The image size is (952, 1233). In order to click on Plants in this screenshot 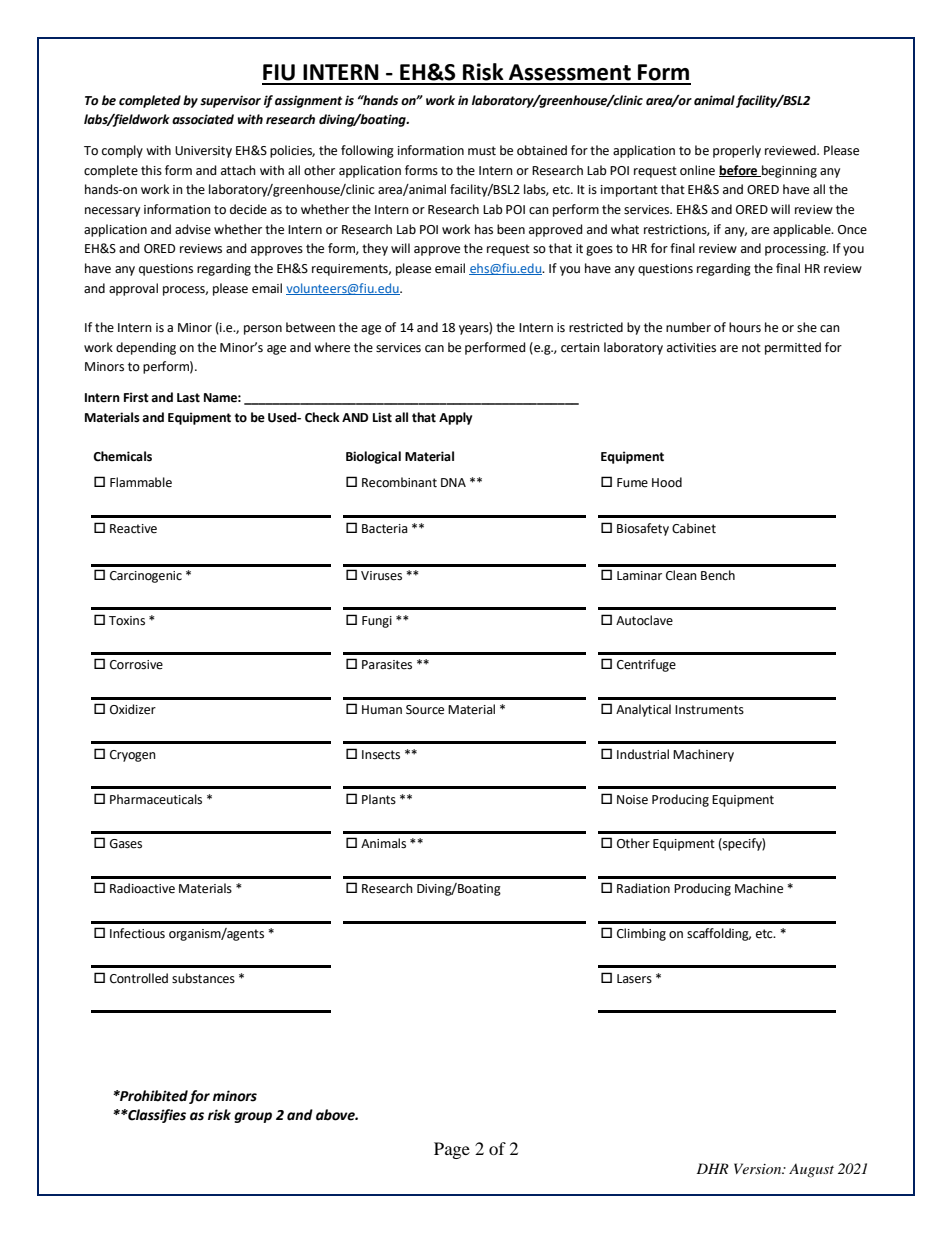, I will do `click(379, 799)`.
